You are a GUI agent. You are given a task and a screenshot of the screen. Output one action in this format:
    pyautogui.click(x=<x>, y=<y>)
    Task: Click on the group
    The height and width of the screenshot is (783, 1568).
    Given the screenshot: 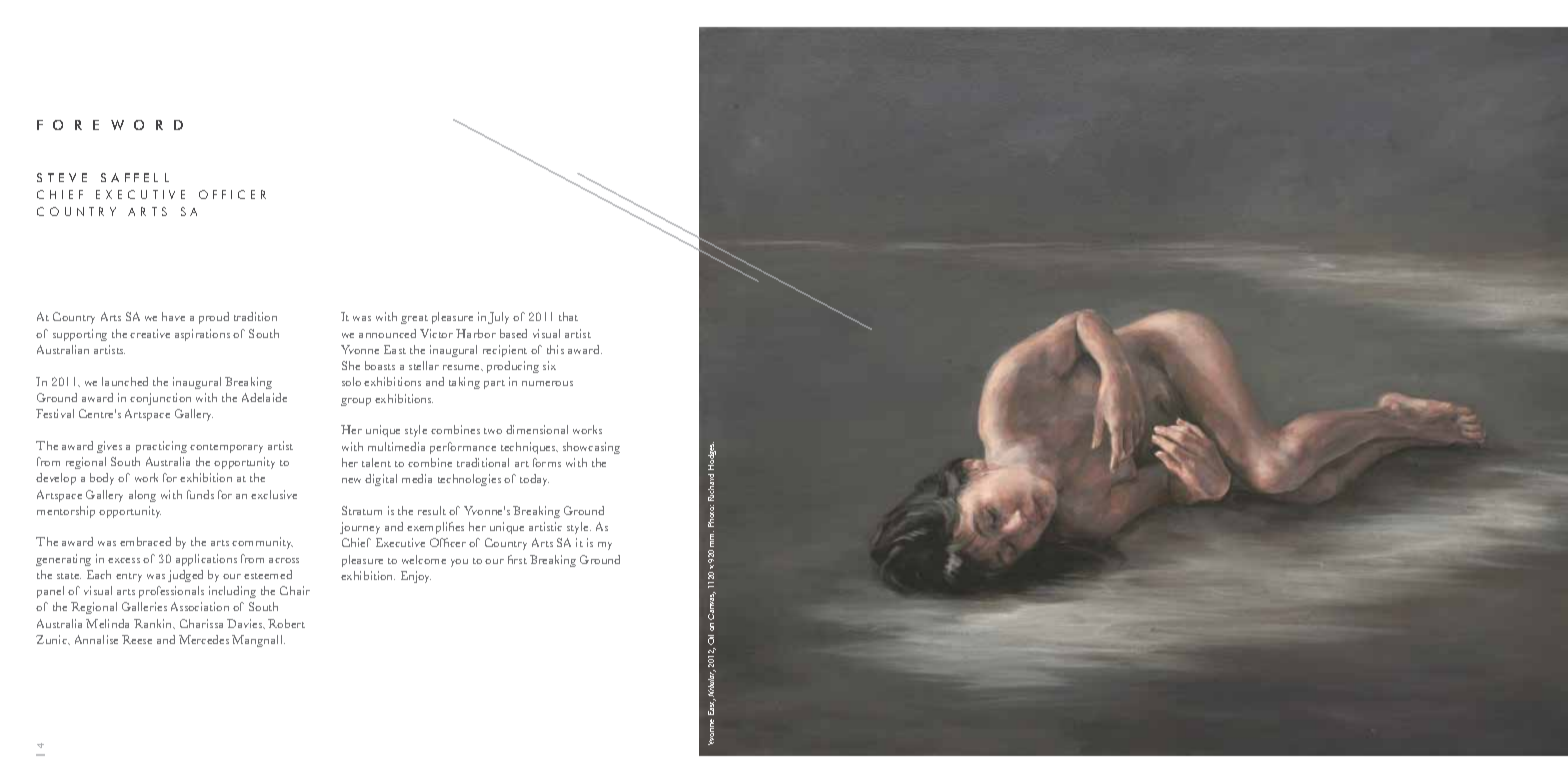 What is the action you would take?
    pyautogui.click(x=356, y=402)
